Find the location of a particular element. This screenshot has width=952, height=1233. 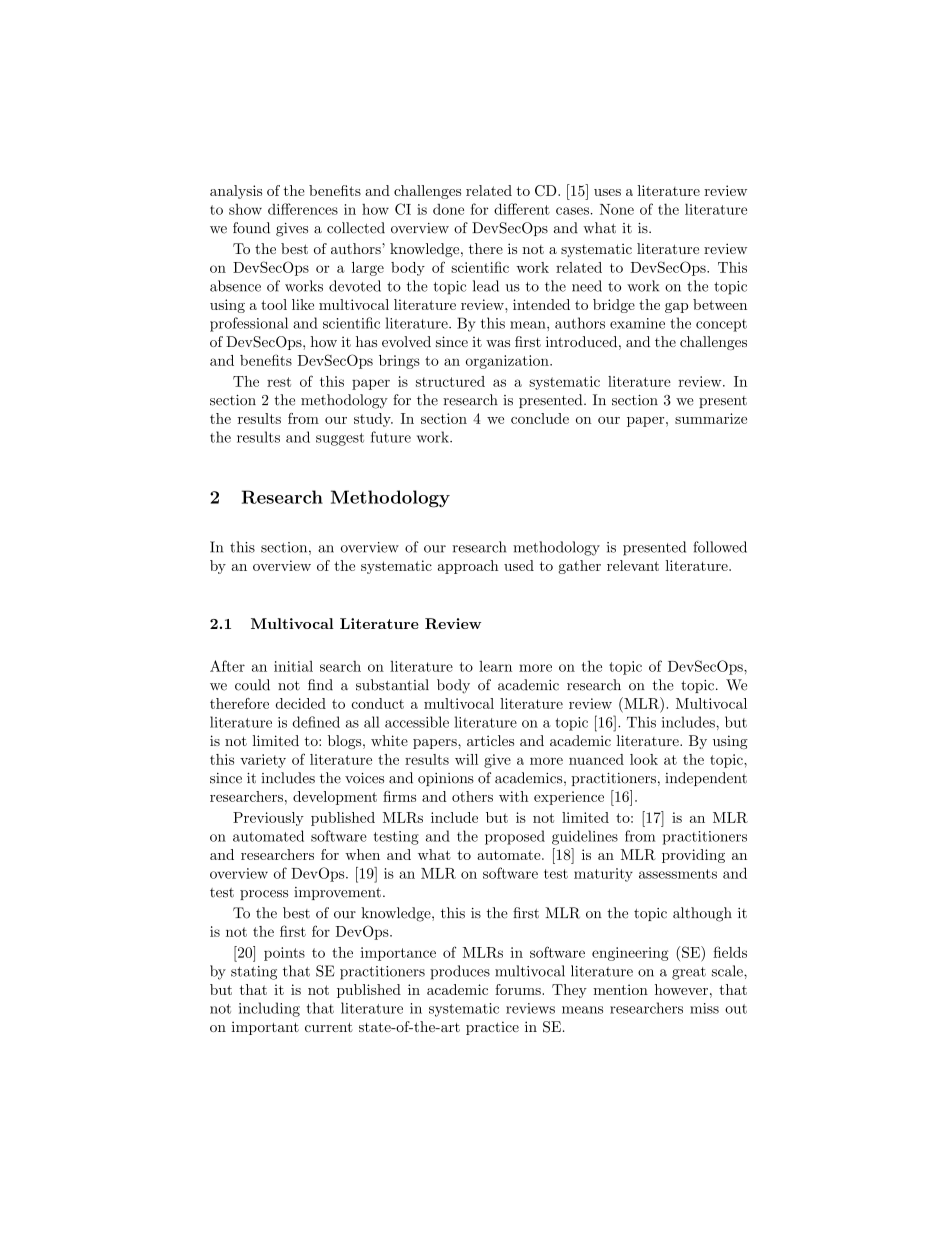

others is located at coordinates (472, 796).
